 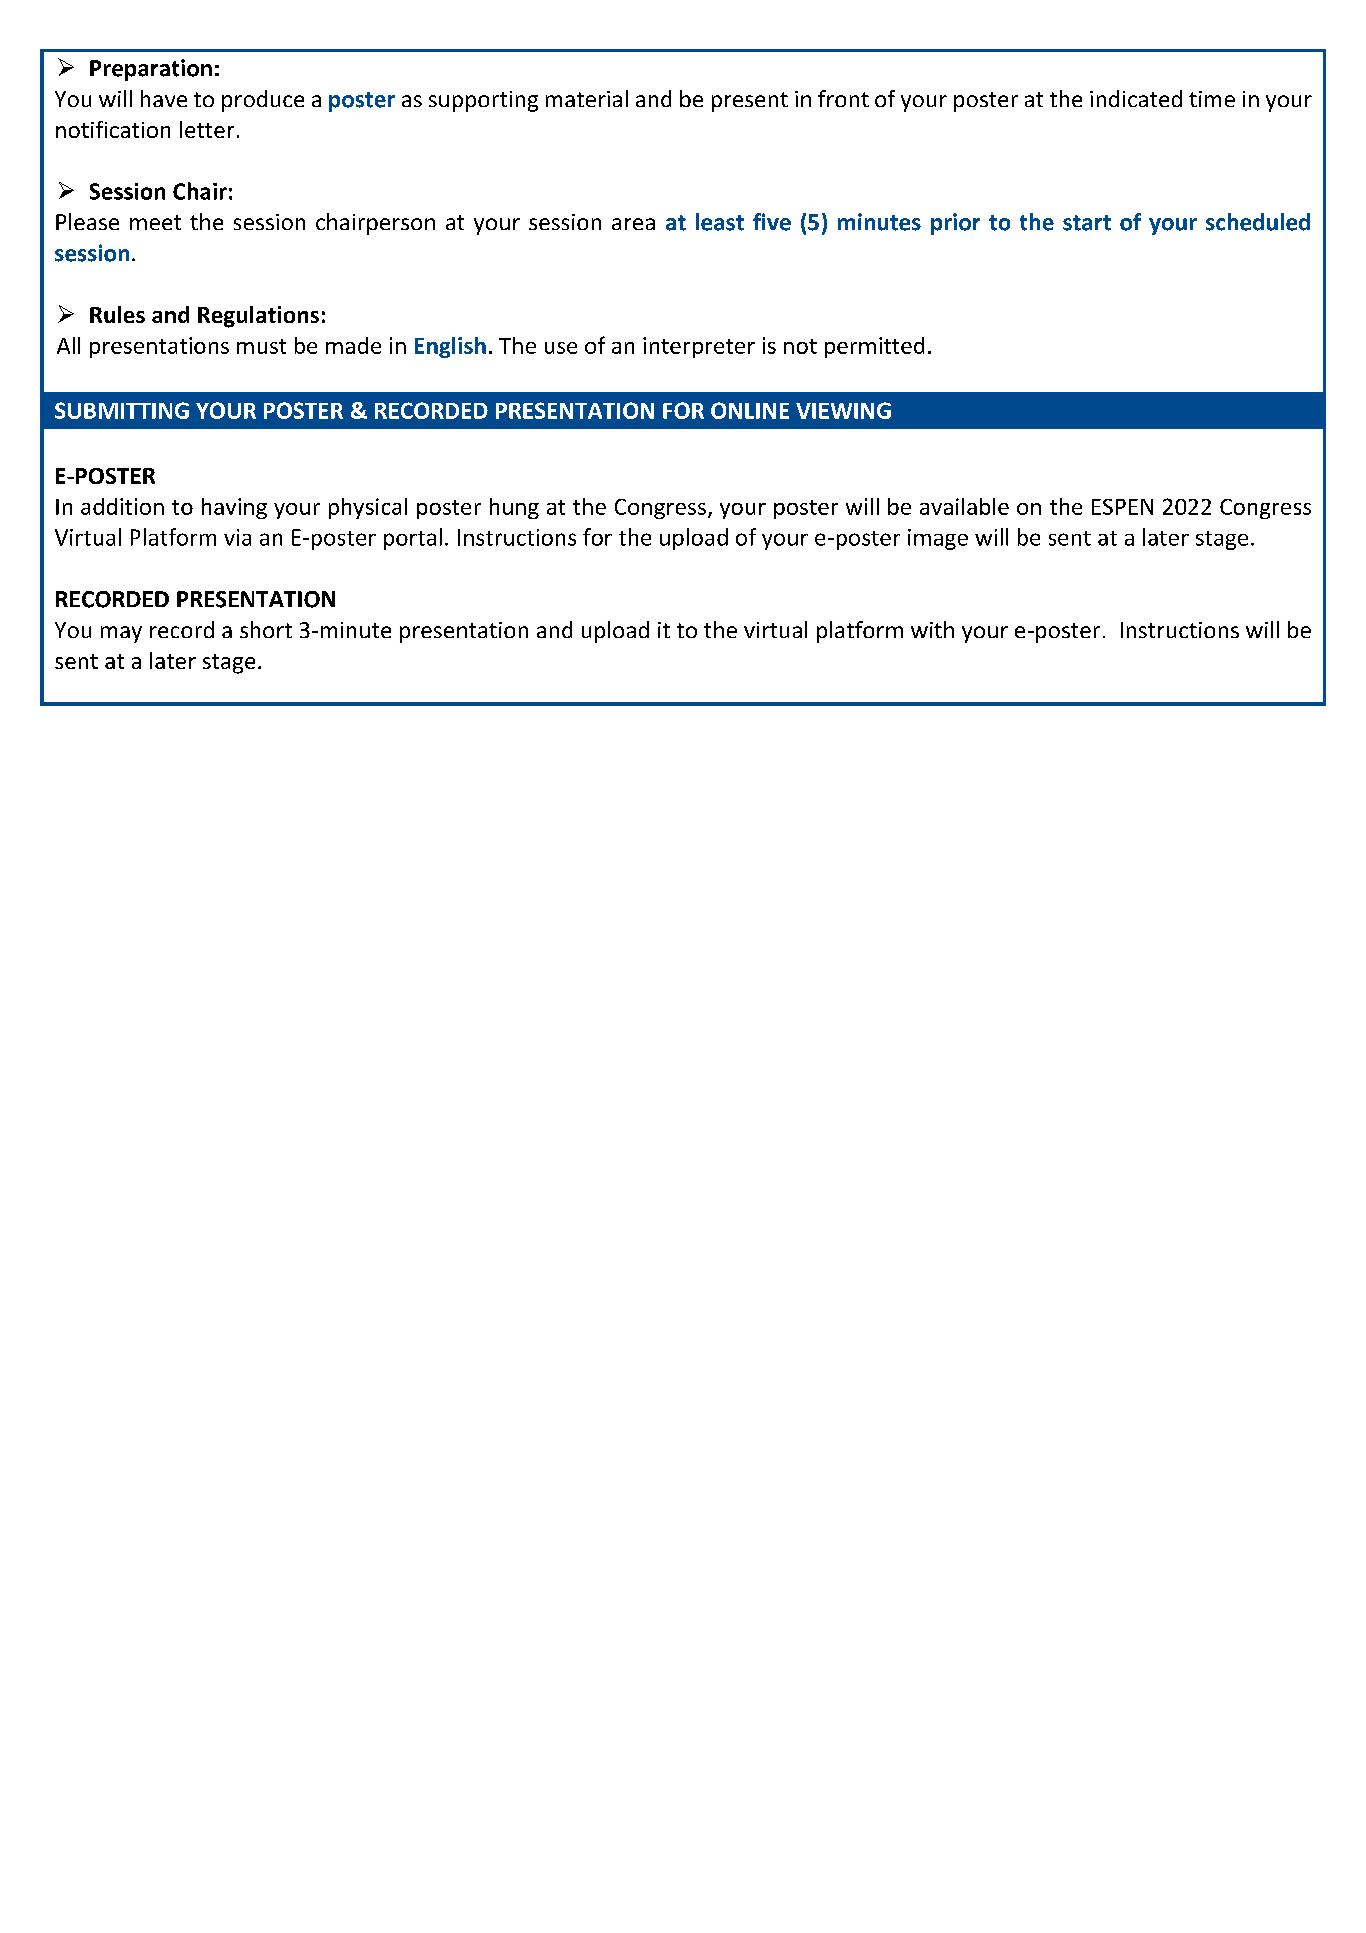 What do you see at coordinates (164, 98) in the screenshot?
I see `have` at bounding box center [164, 98].
